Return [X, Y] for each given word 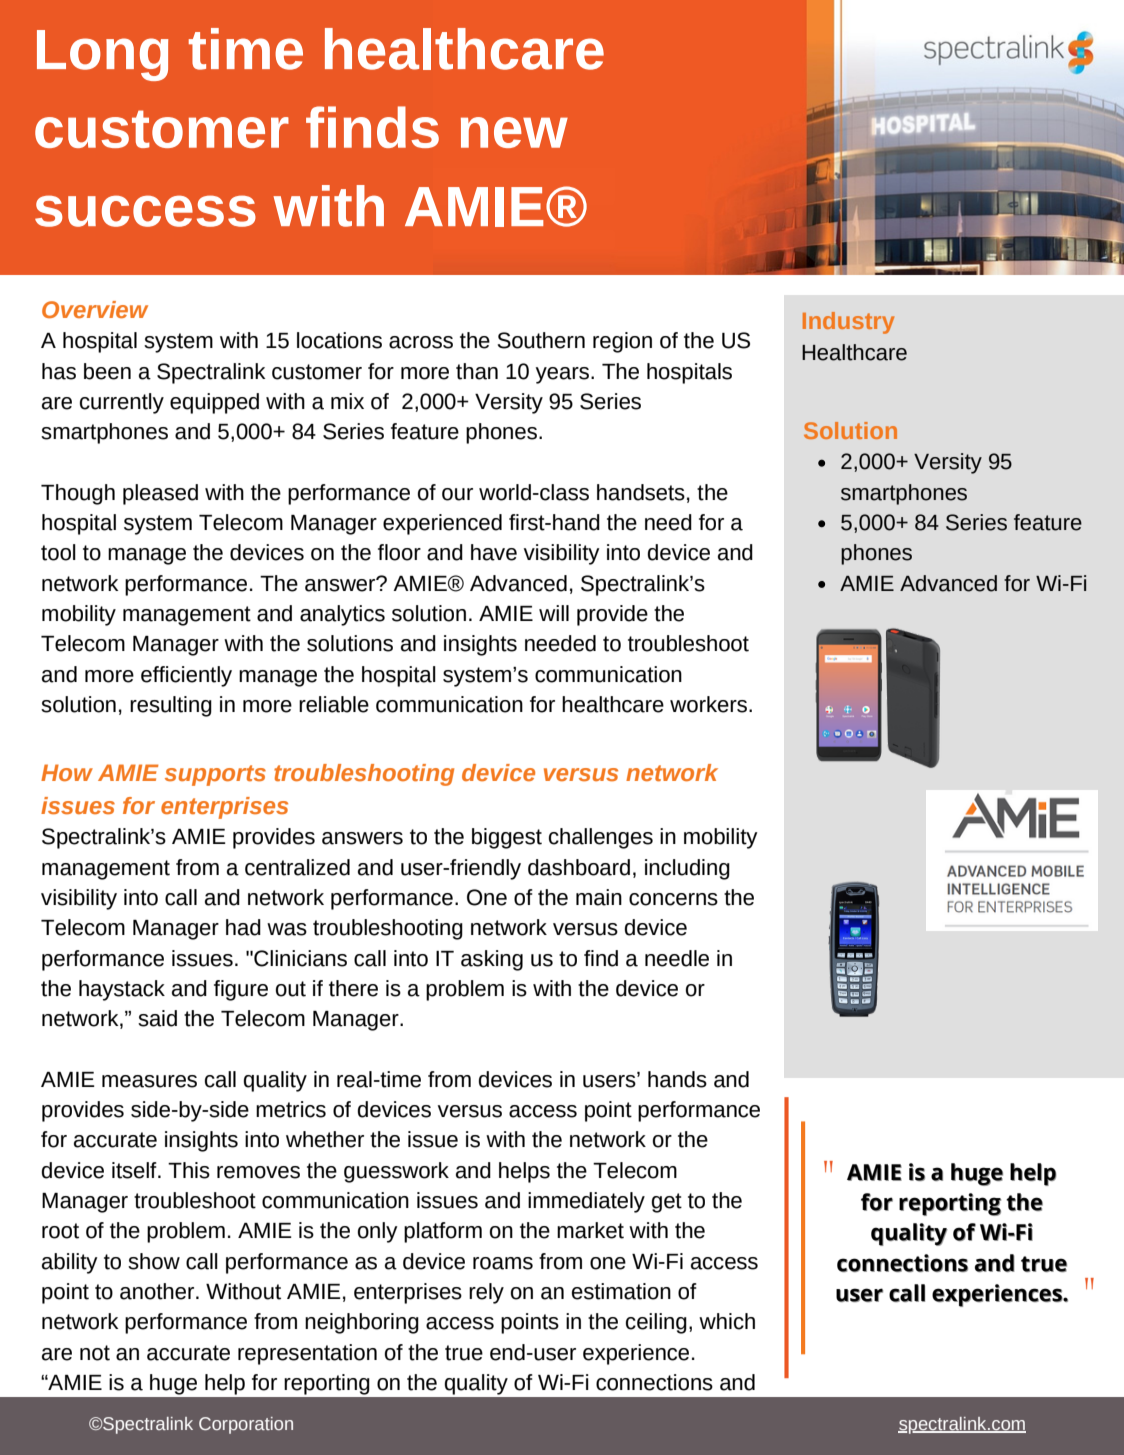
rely [486, 1293]
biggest [507, 838]
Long [102, 55]
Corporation [246, 1425]
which [727, 1321]
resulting [171, 706]
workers [708, 704]
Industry [848, 323]
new [514, 132]
